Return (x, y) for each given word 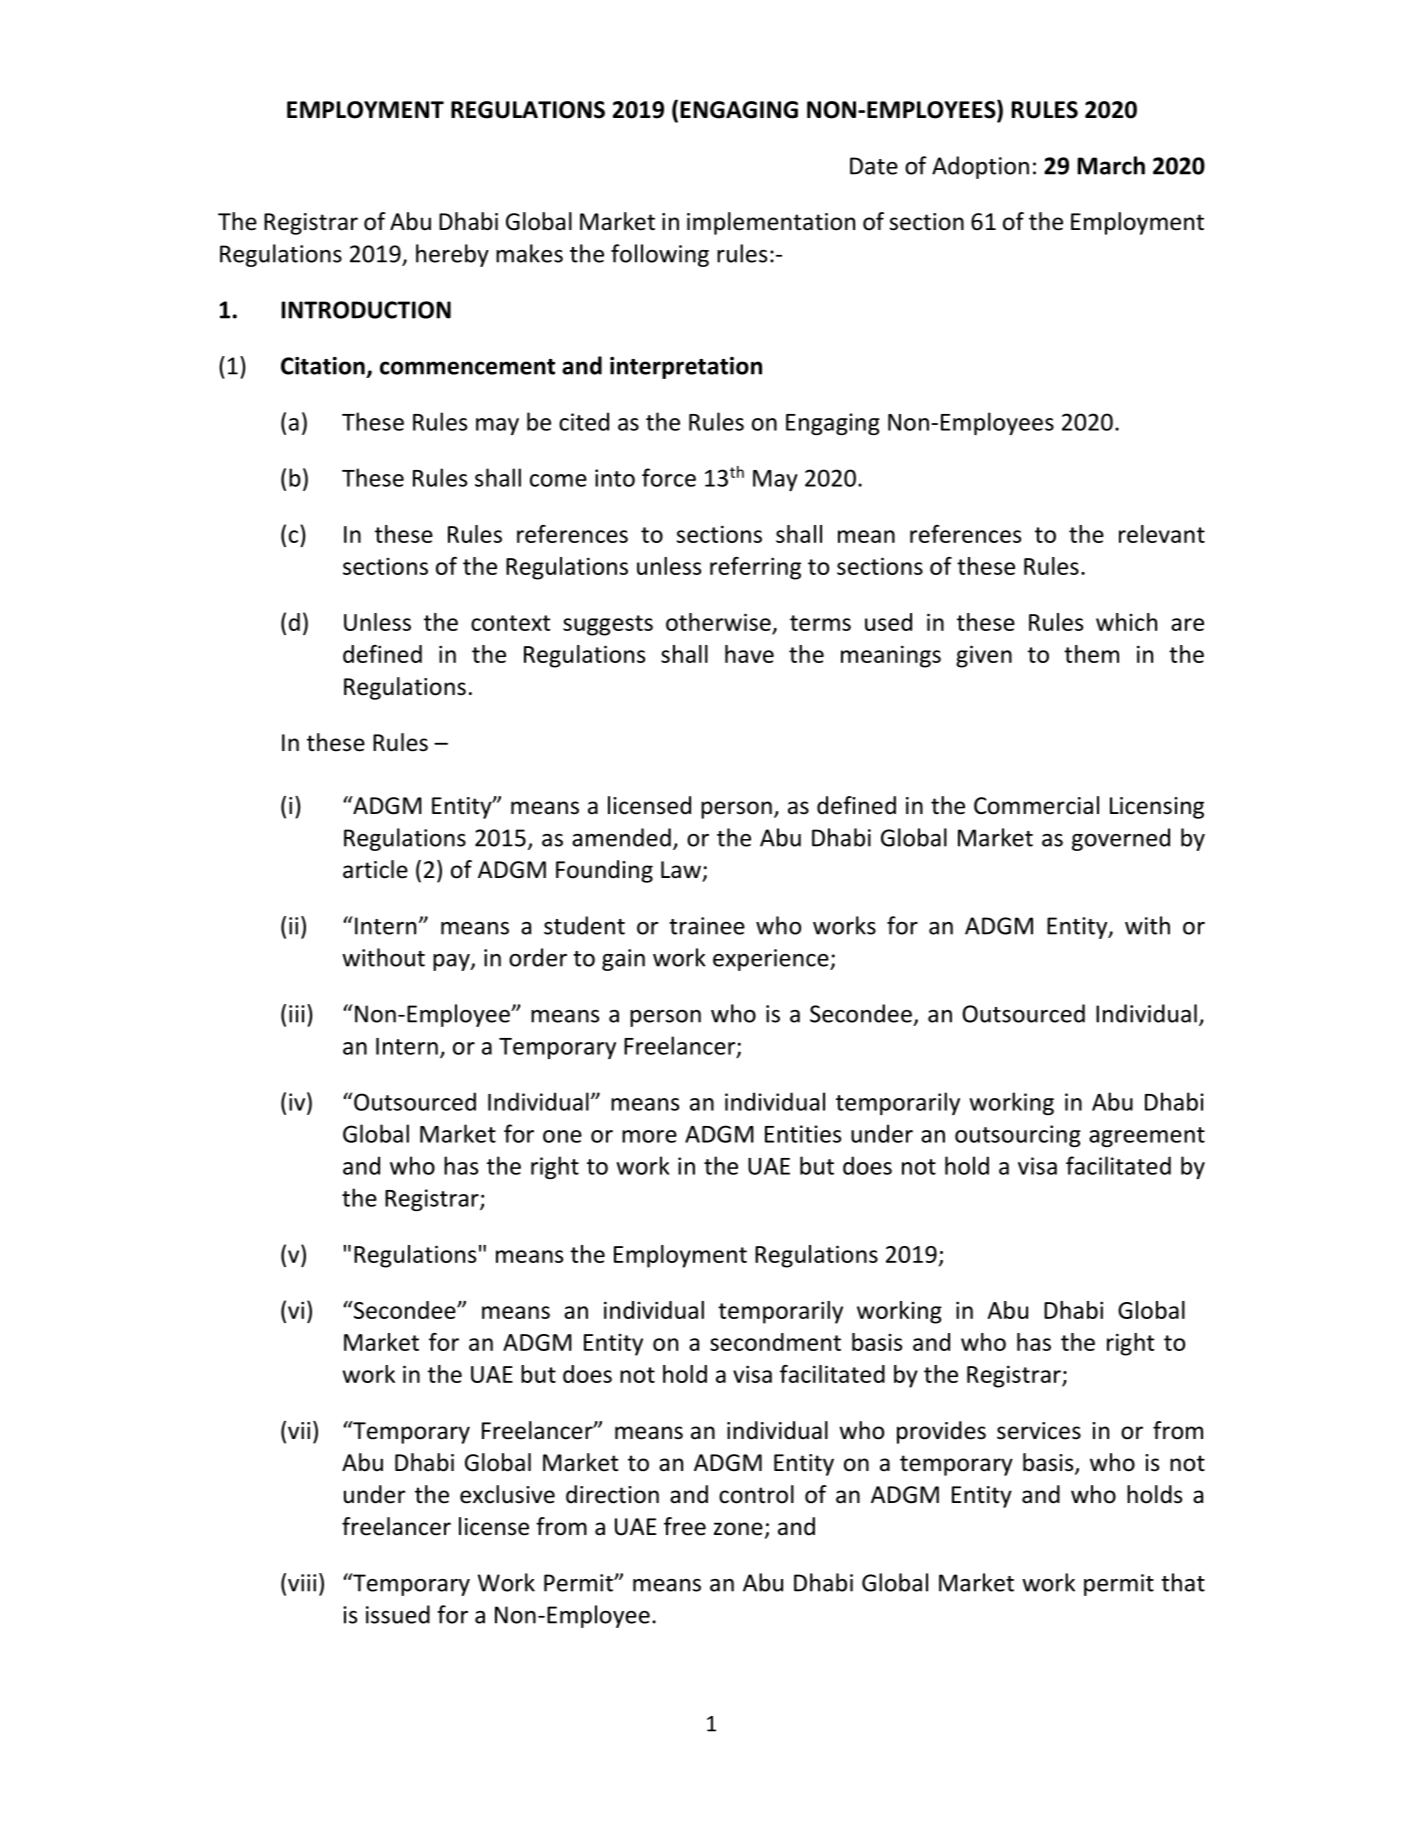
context (510, 623)
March (1111, 165)
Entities (803, 1134)
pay (452, 962)
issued (398, 1614)
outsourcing (1018, 1136)
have (749, 654)
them (1091, 654)
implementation (771, 223)
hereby (452, 255)
